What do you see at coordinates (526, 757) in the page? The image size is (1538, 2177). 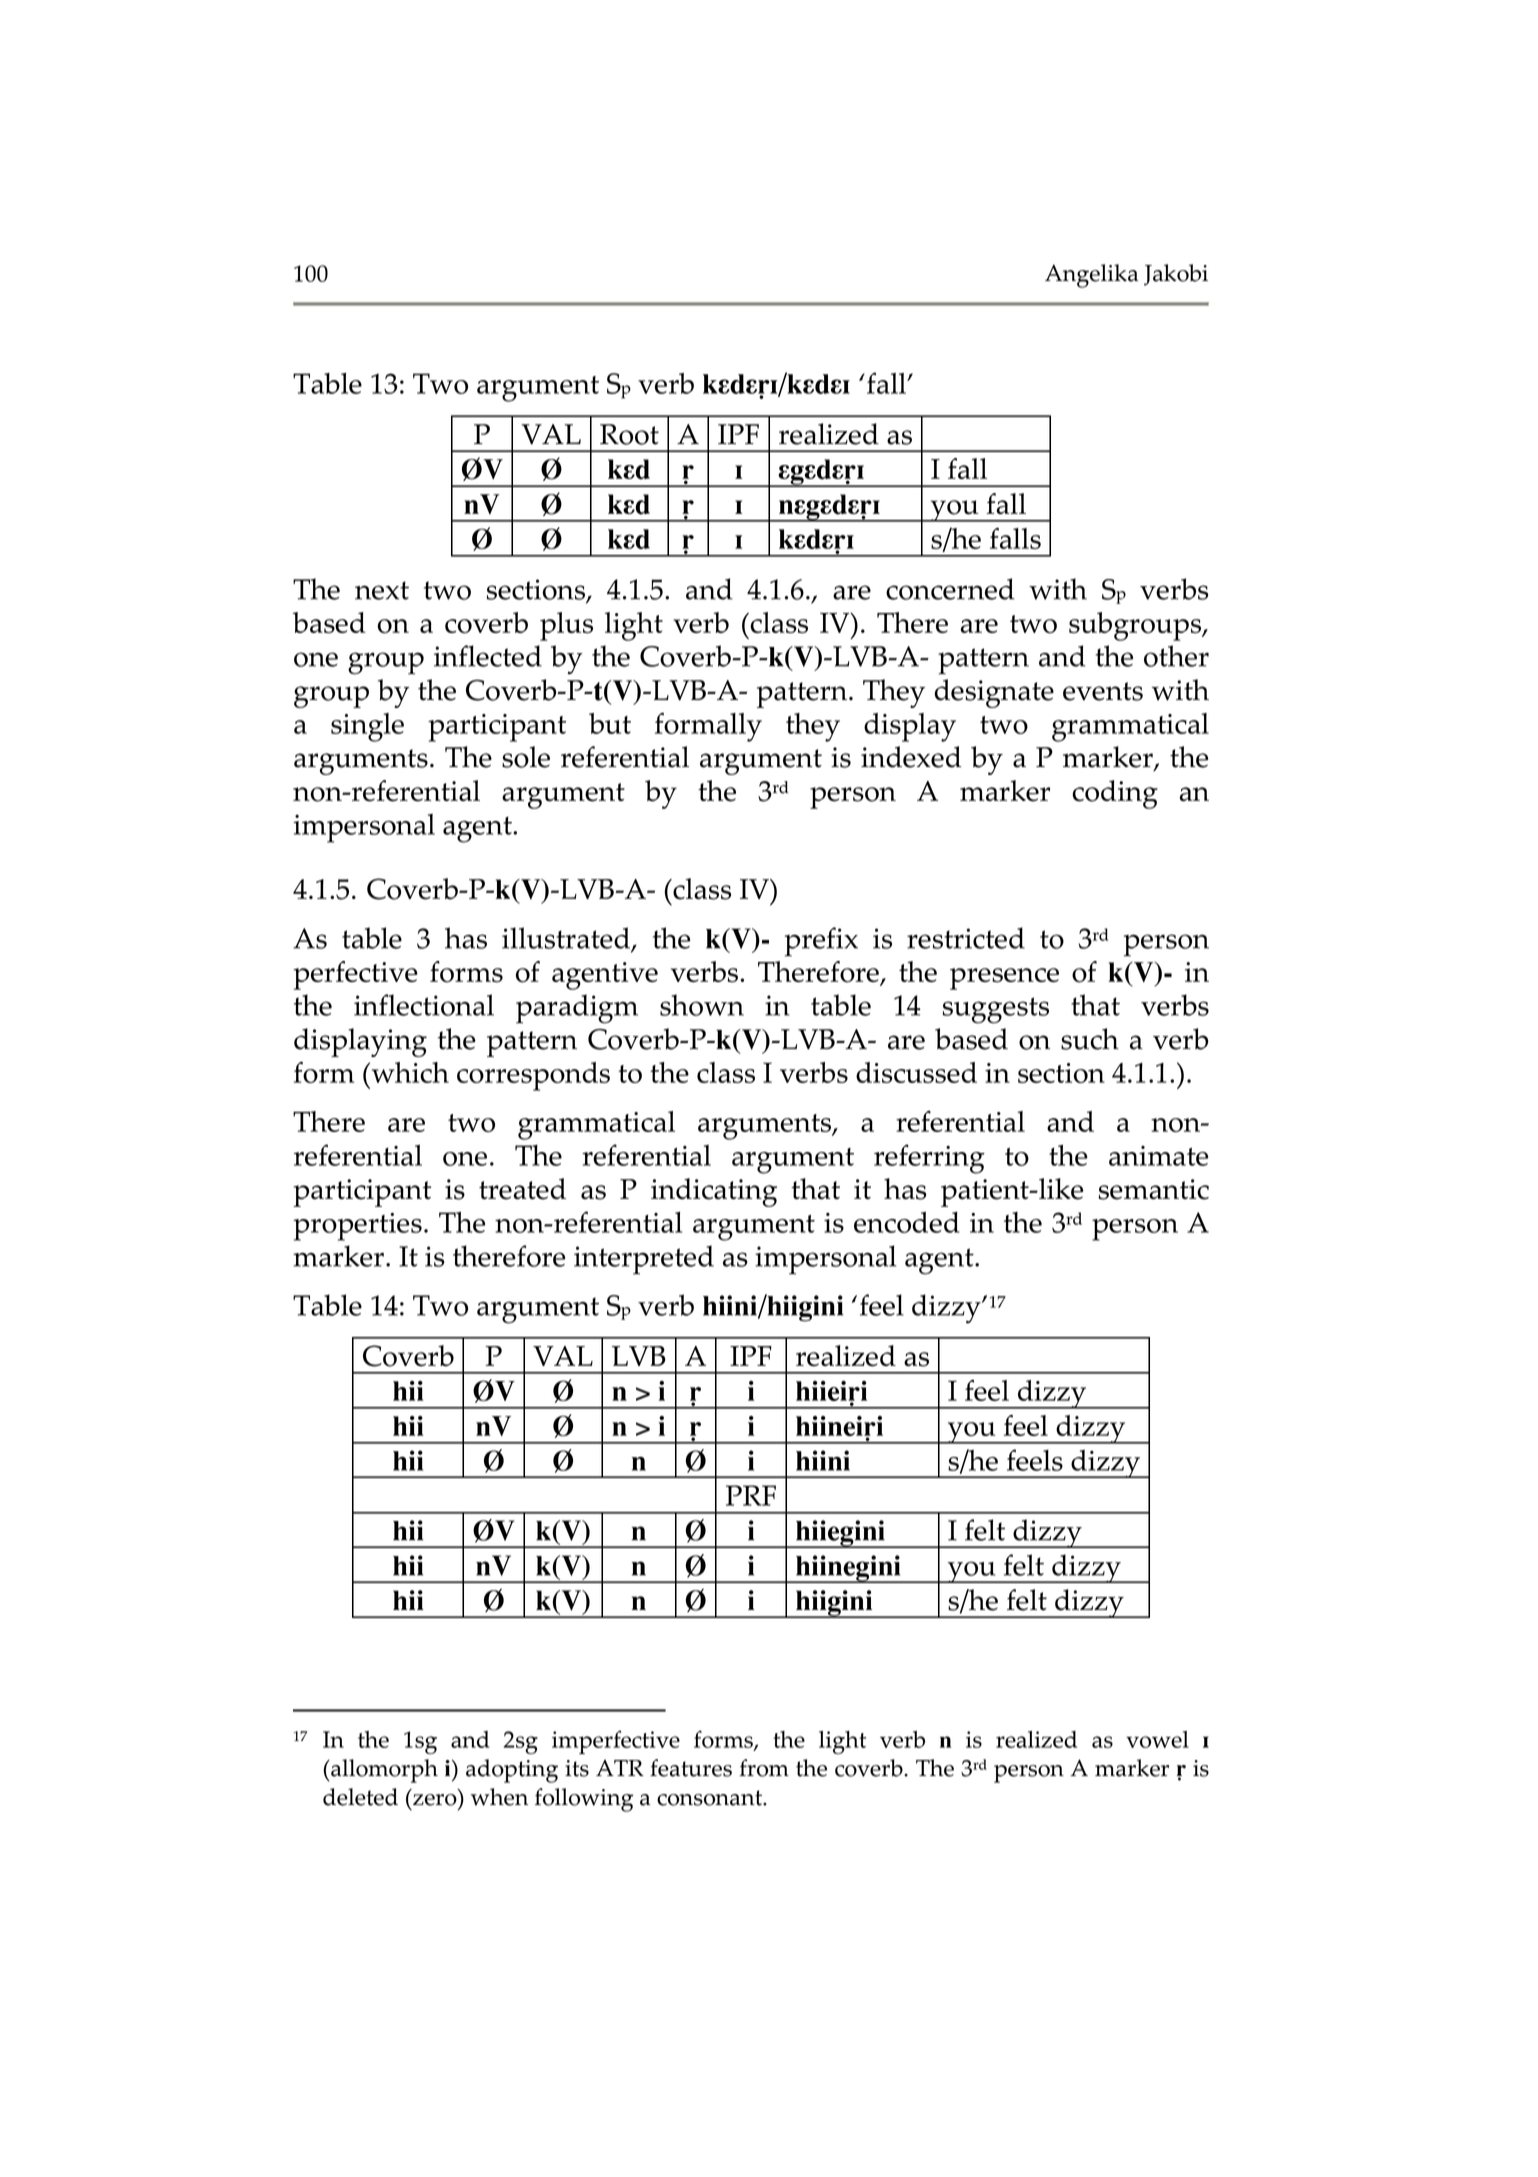 I see `sole` at bounding box center [526, 757].
